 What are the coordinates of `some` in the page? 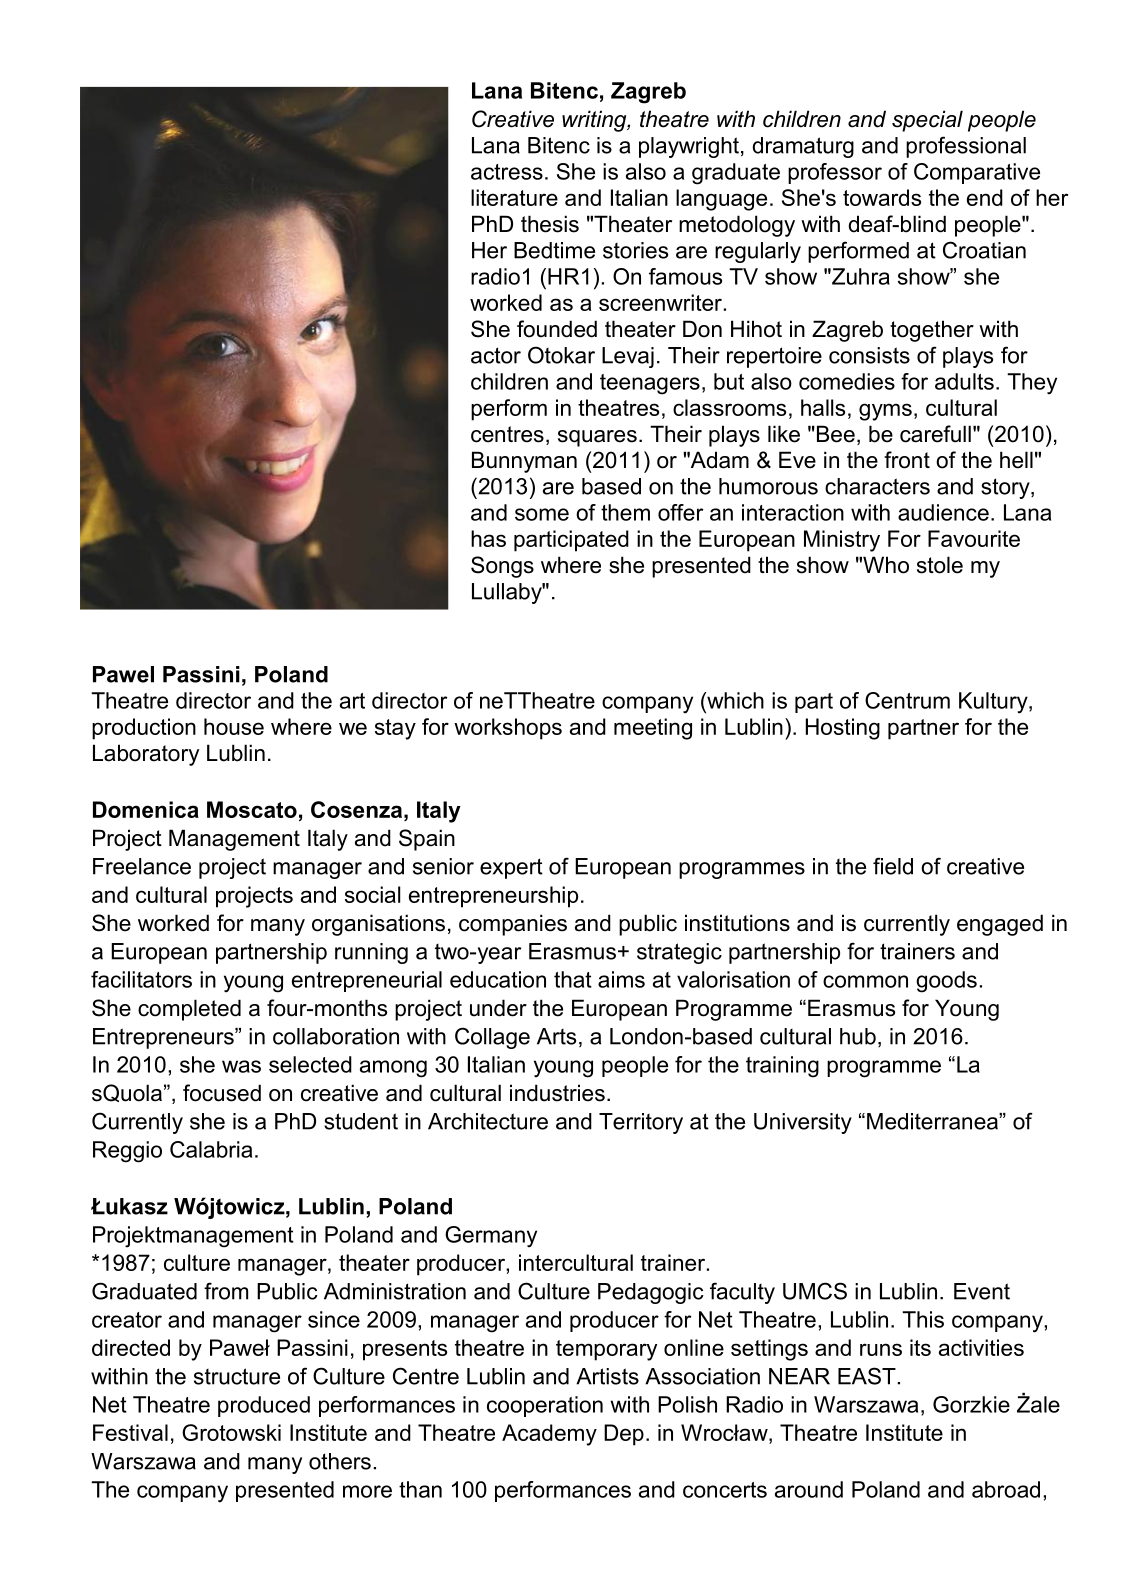 It's located at (542, 514).
